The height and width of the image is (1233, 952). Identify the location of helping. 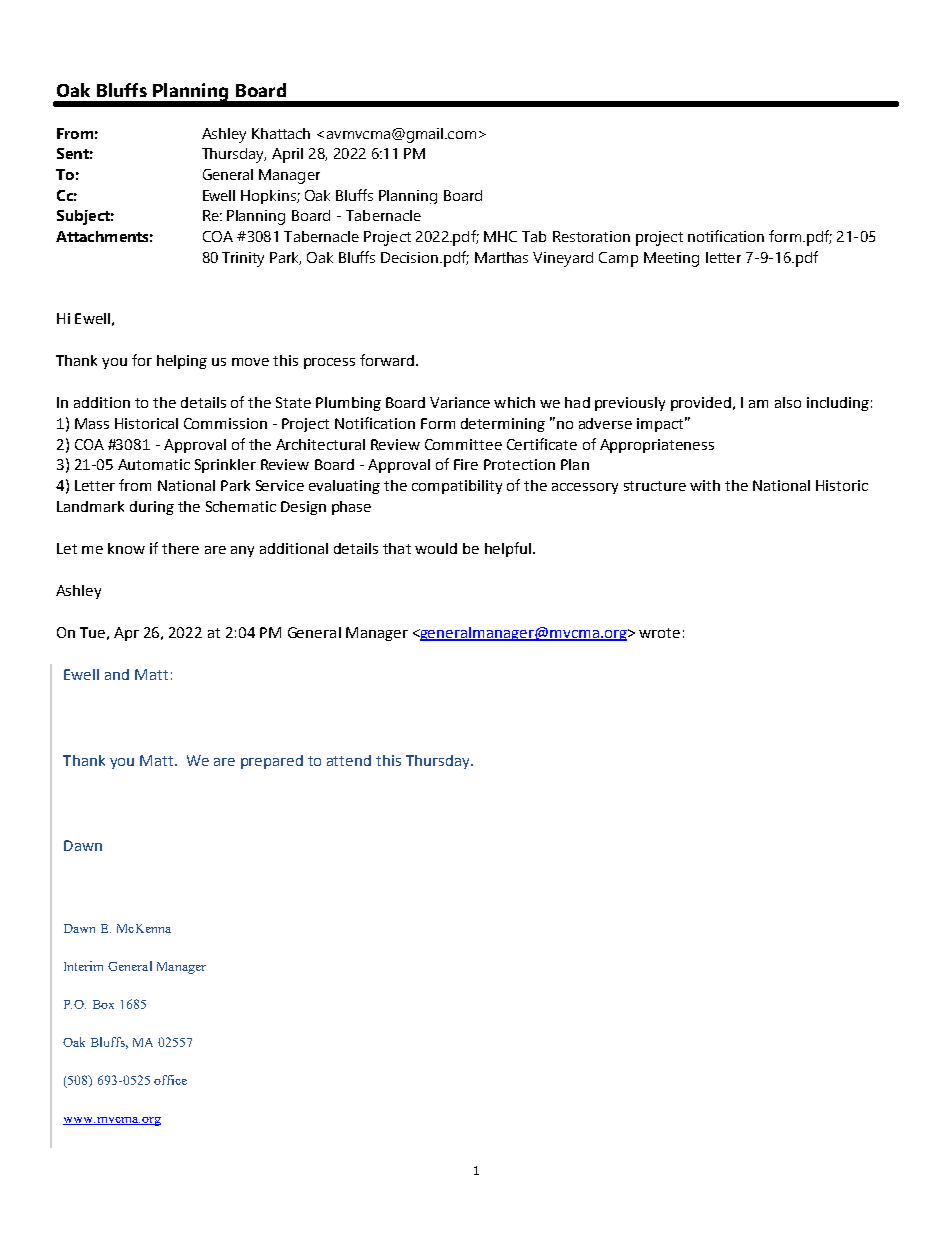
(182, 362).
